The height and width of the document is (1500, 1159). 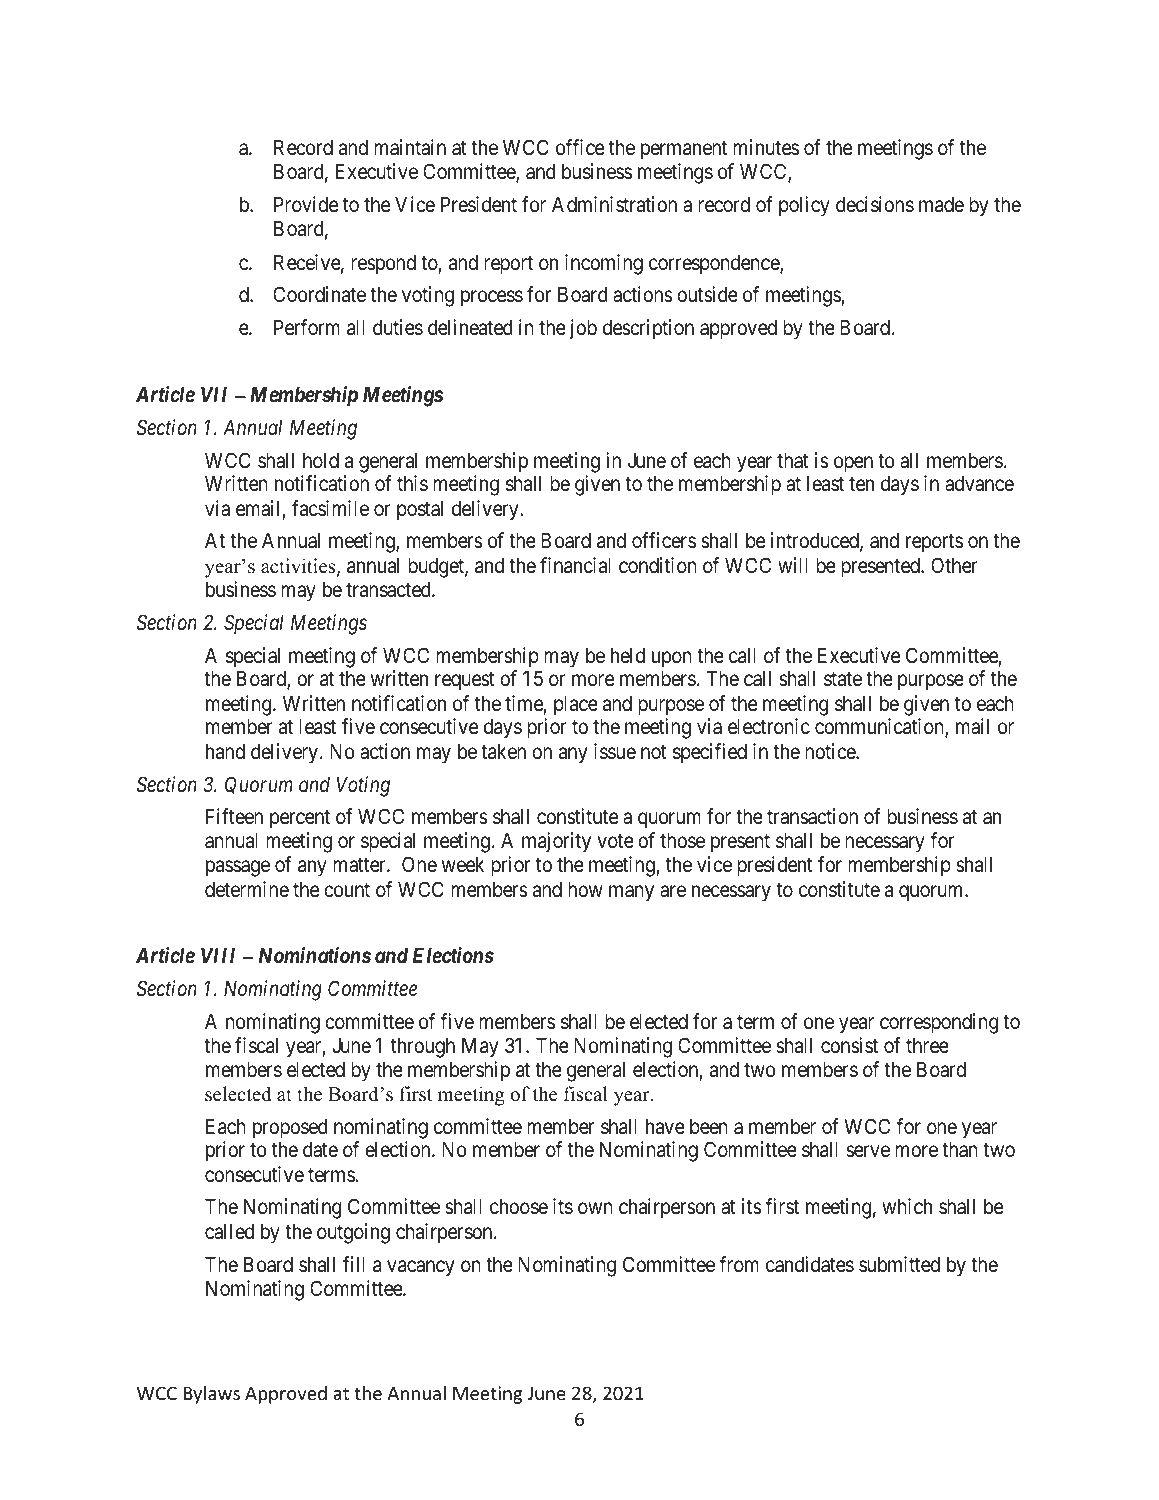 I want to click on Provide, so click(x=306, y=204).
